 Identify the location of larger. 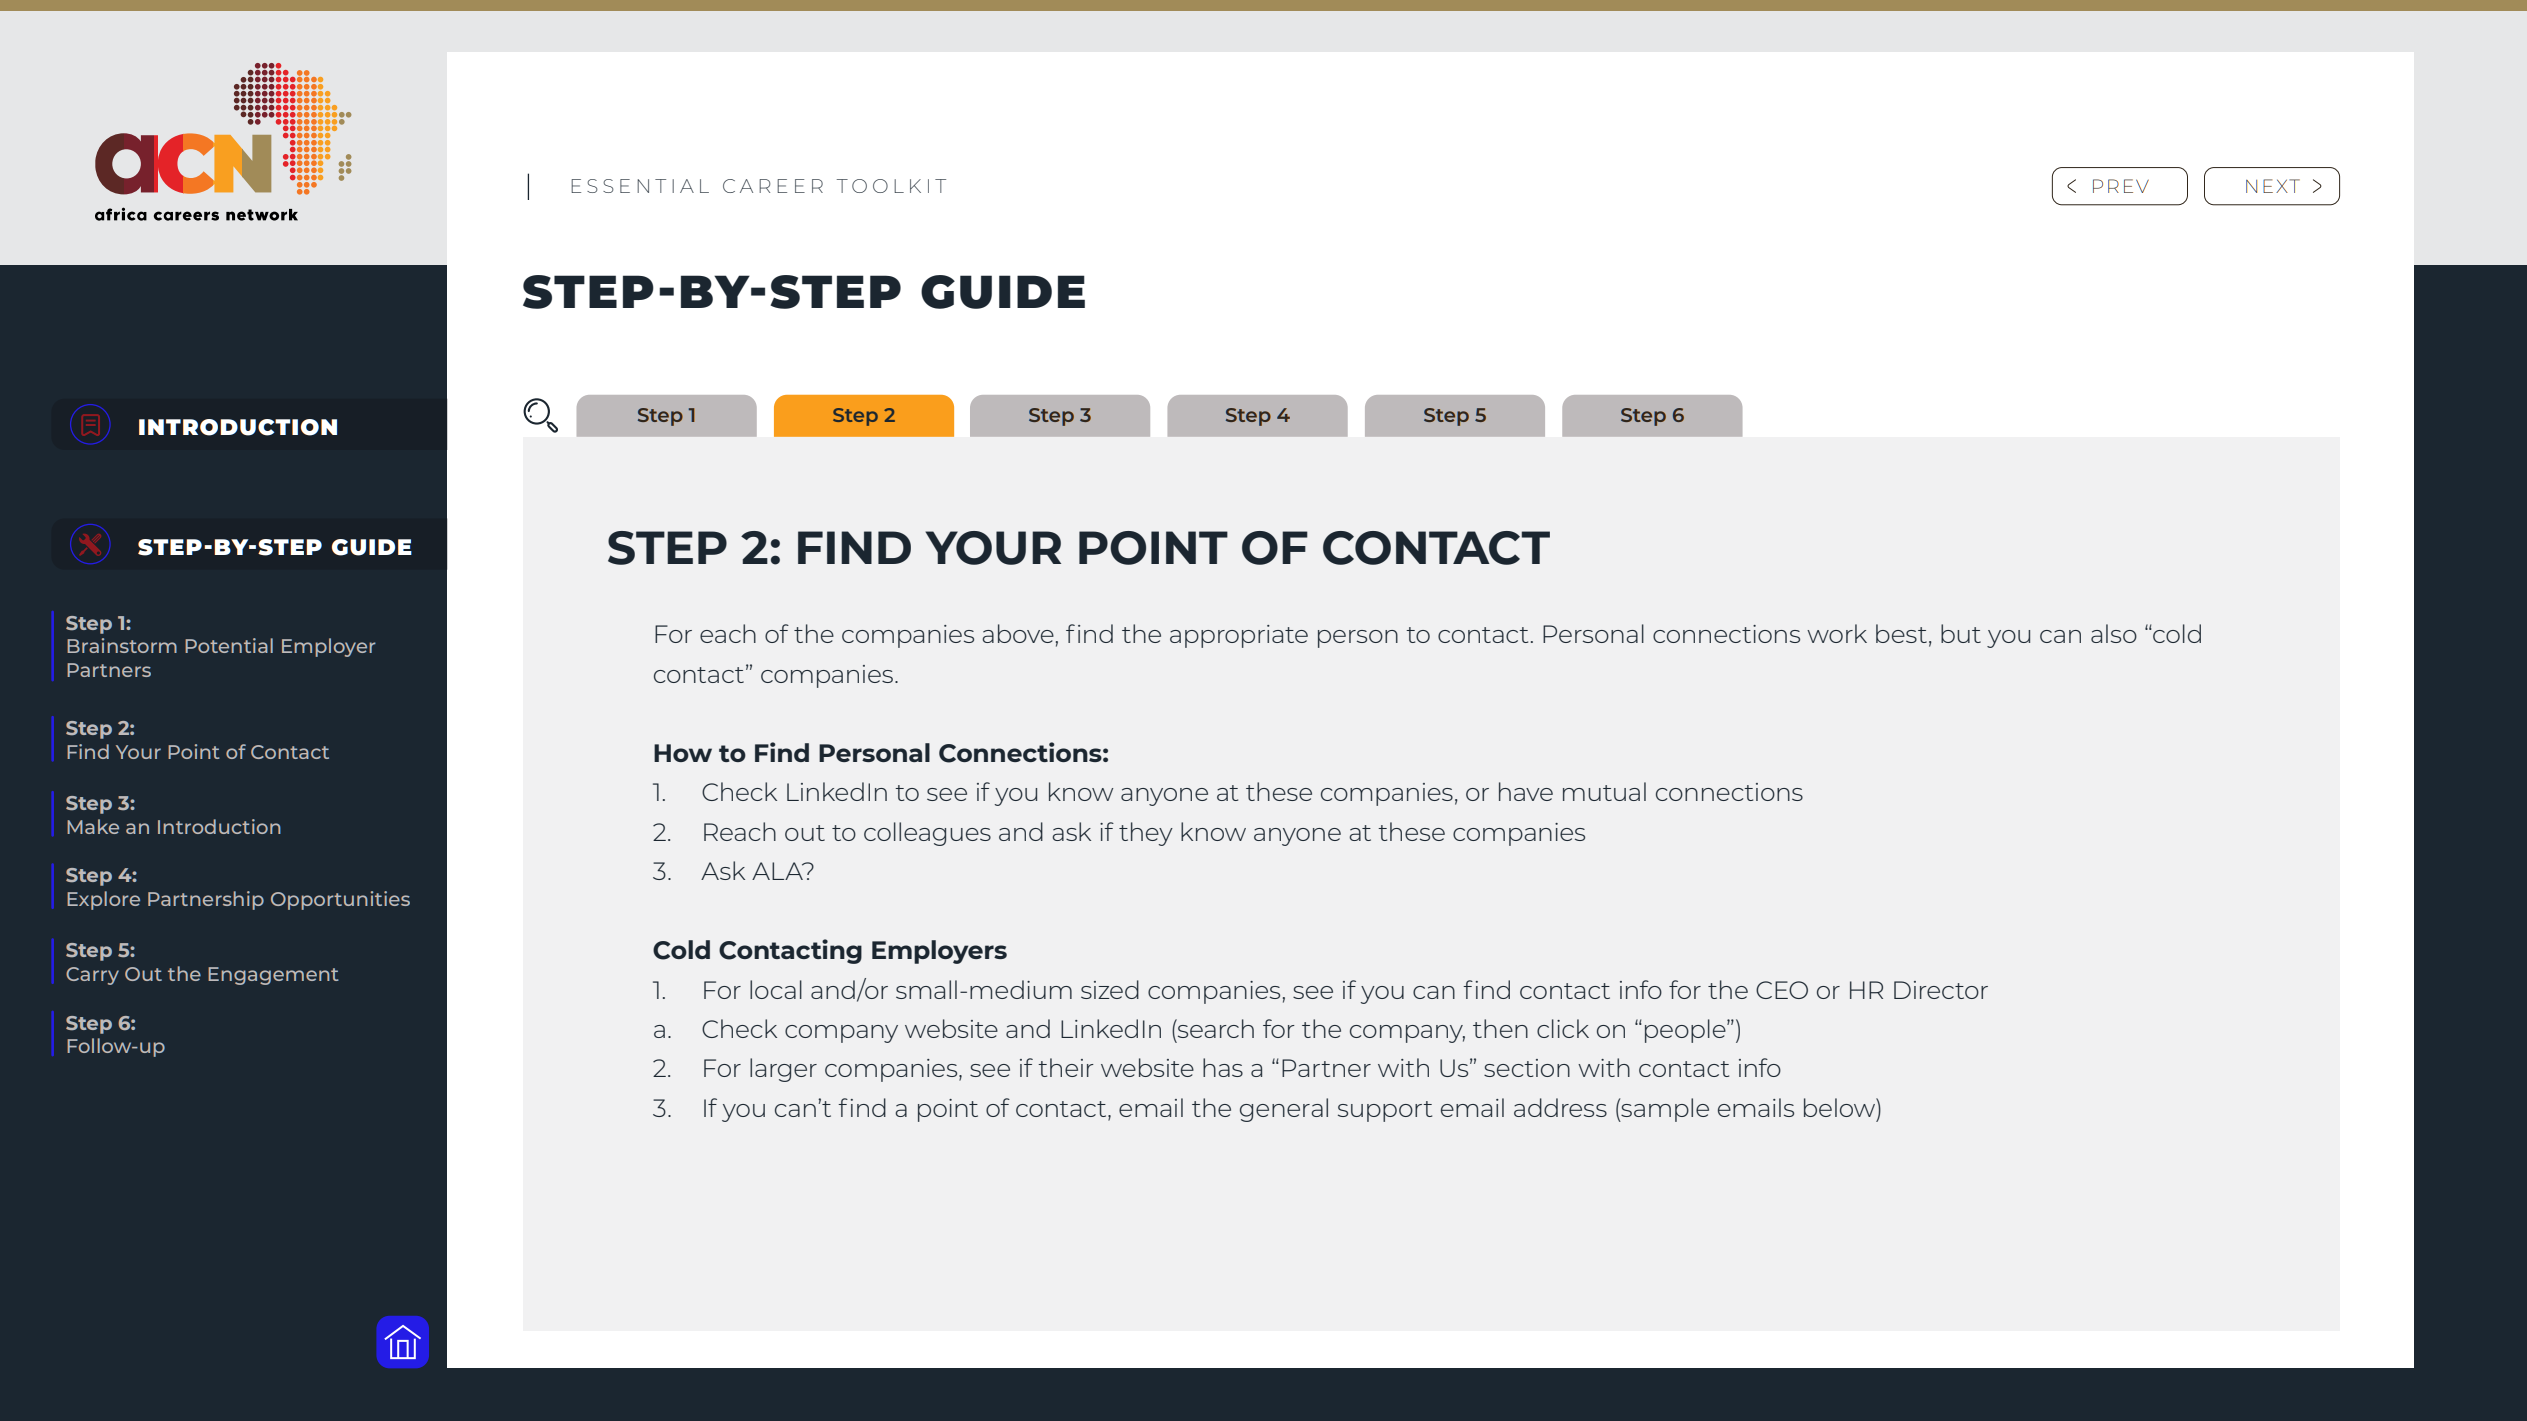
(783, 1070).
